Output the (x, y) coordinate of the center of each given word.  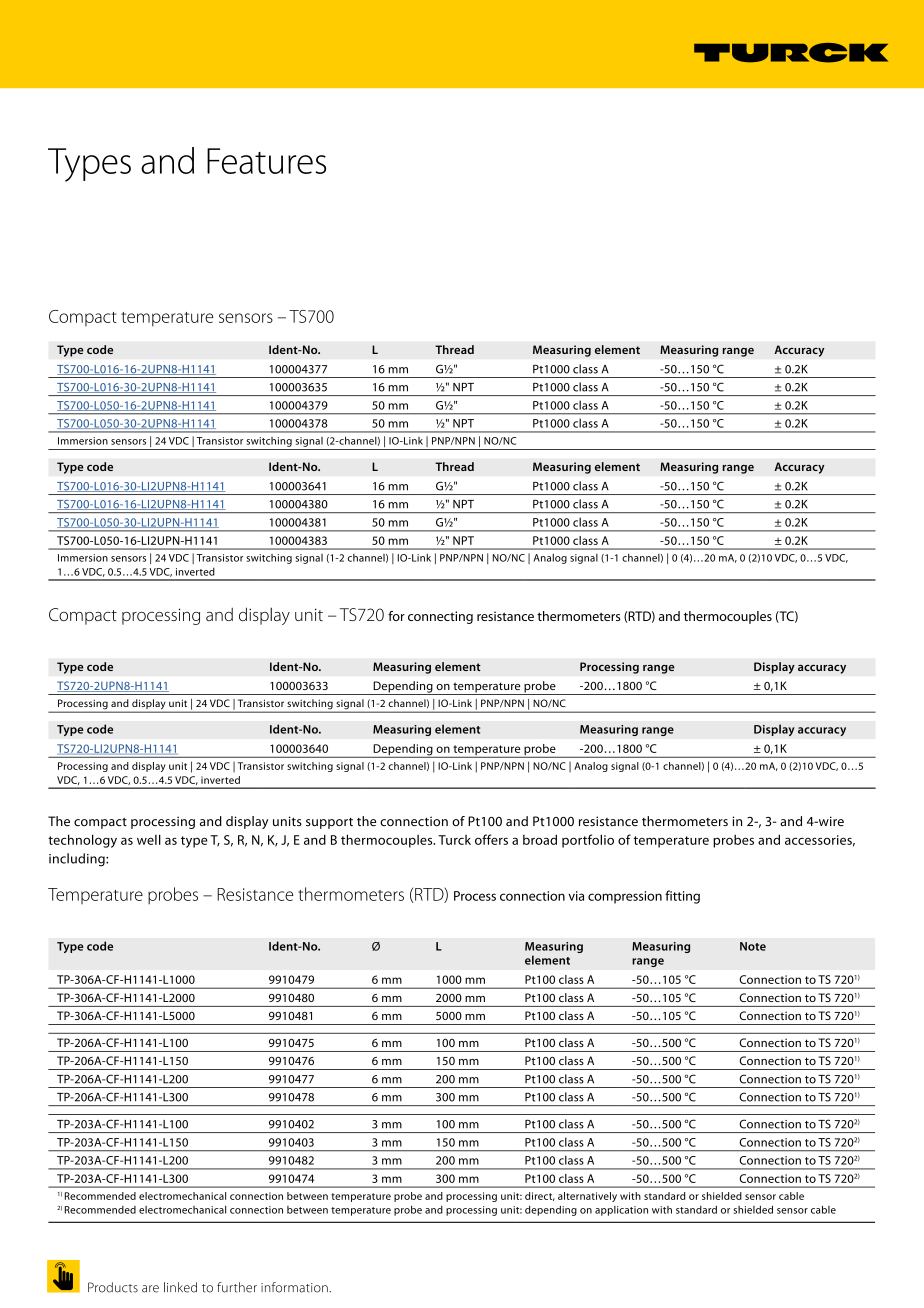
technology (82, 841)
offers (491, 839)
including (78, 860)
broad (540, 839)
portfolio (588, 841)
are (150, 1289)
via (576, 896)
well (149, 839)
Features (266, 161)
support (329, 823)
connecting (440, 617)
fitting (682, 897)
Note (753, 946)
